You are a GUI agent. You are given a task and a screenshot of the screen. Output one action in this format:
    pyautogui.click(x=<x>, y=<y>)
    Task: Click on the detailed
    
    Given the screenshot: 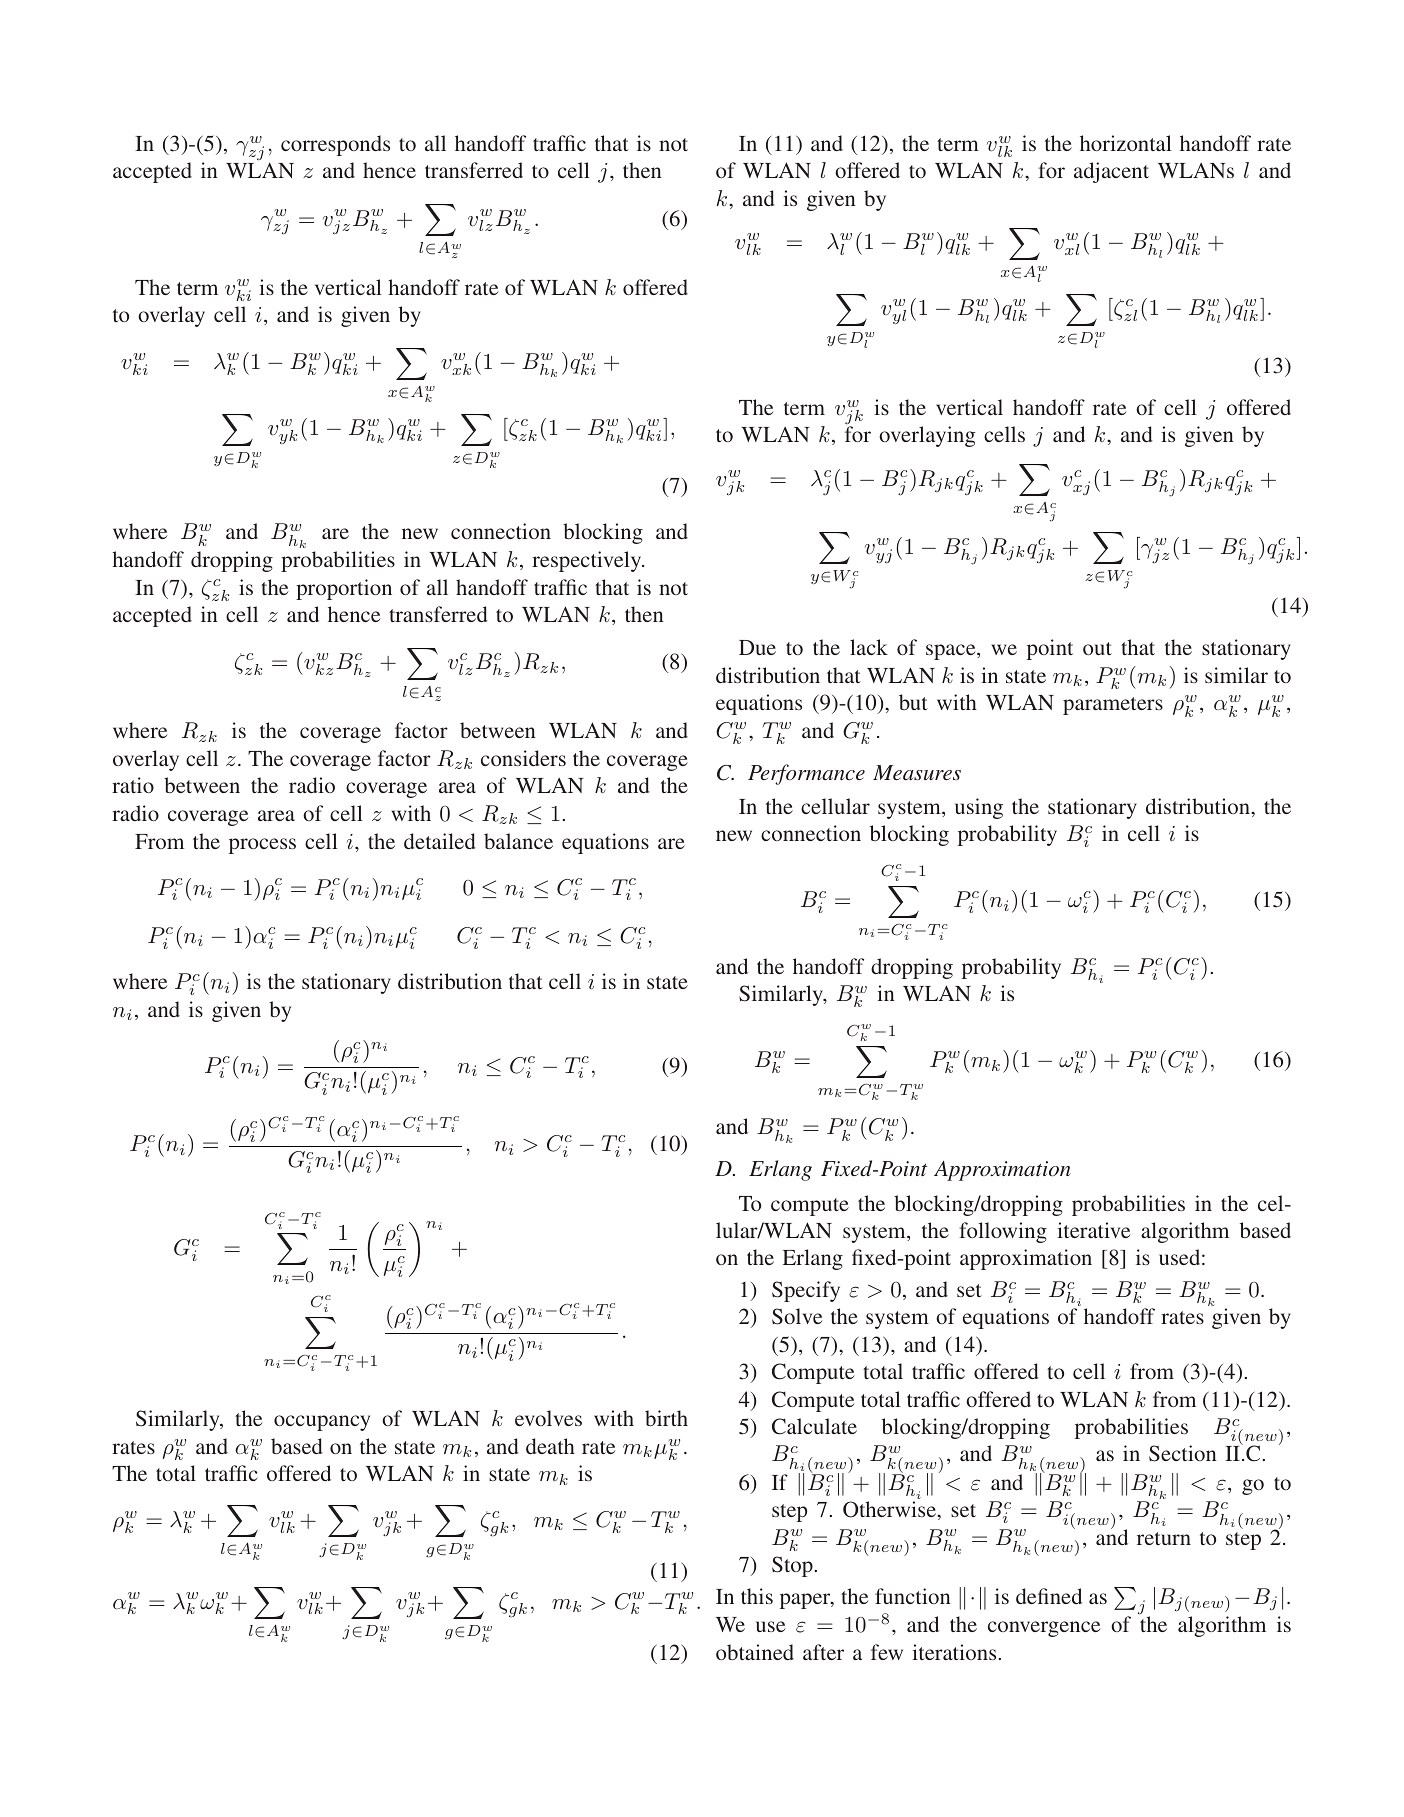 What is the action you would take?
    pyautogui.click(x=440, y=841)
